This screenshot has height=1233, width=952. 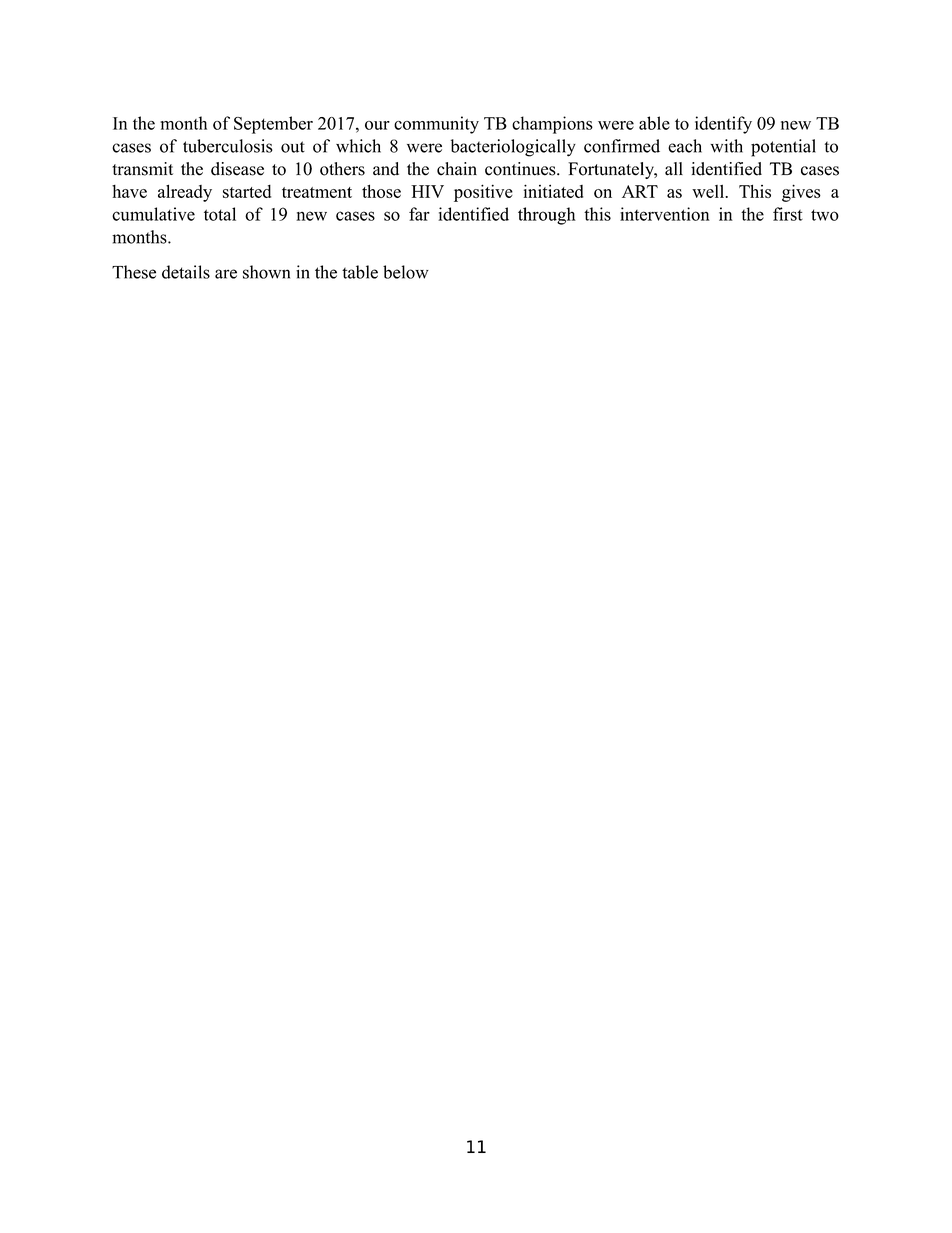 I want to click on total, so click(x=220, y=214).
